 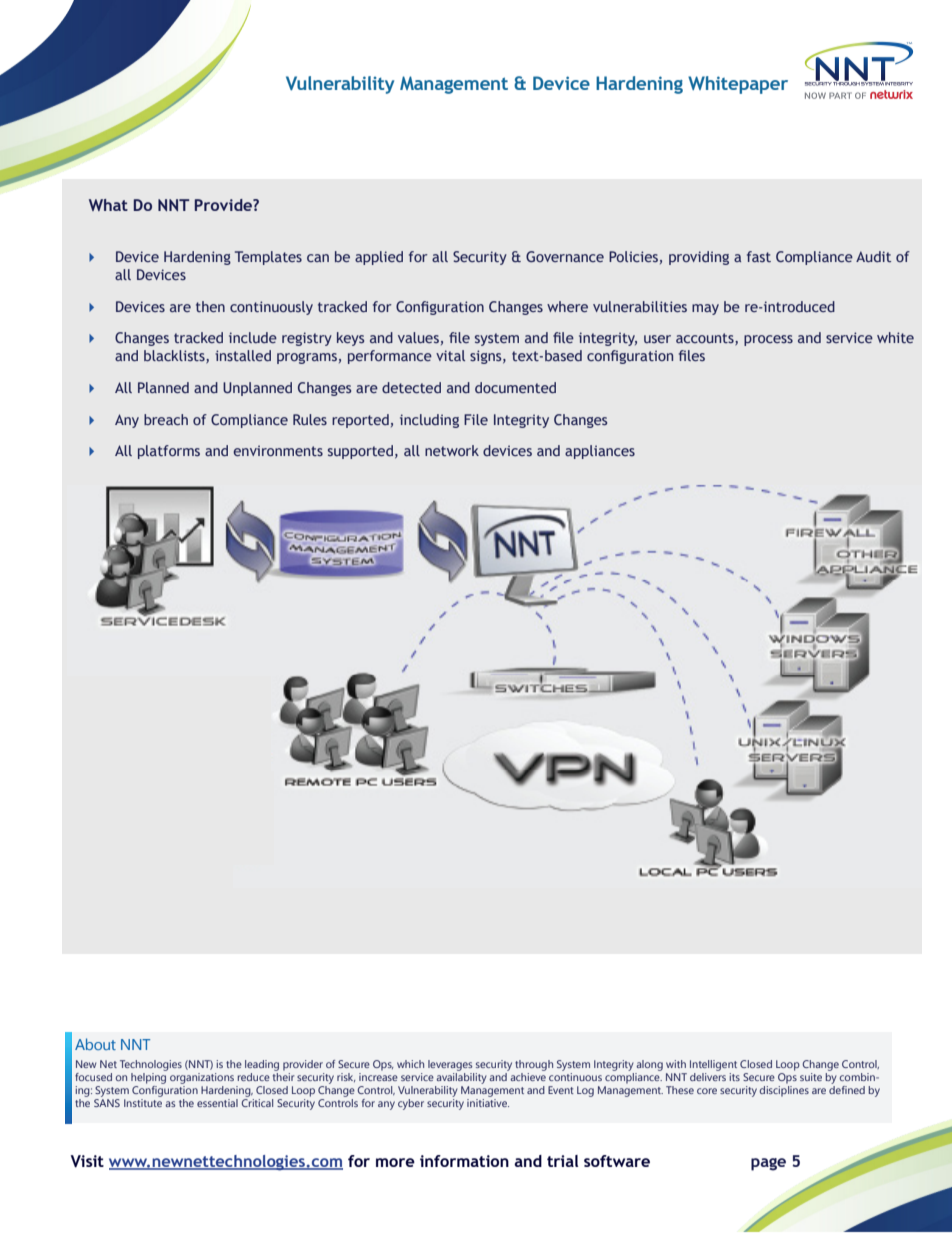 What do you see at coordinates (464, 1161) in the screenshot?
I see `information` at bounding box center [464, 1161].
